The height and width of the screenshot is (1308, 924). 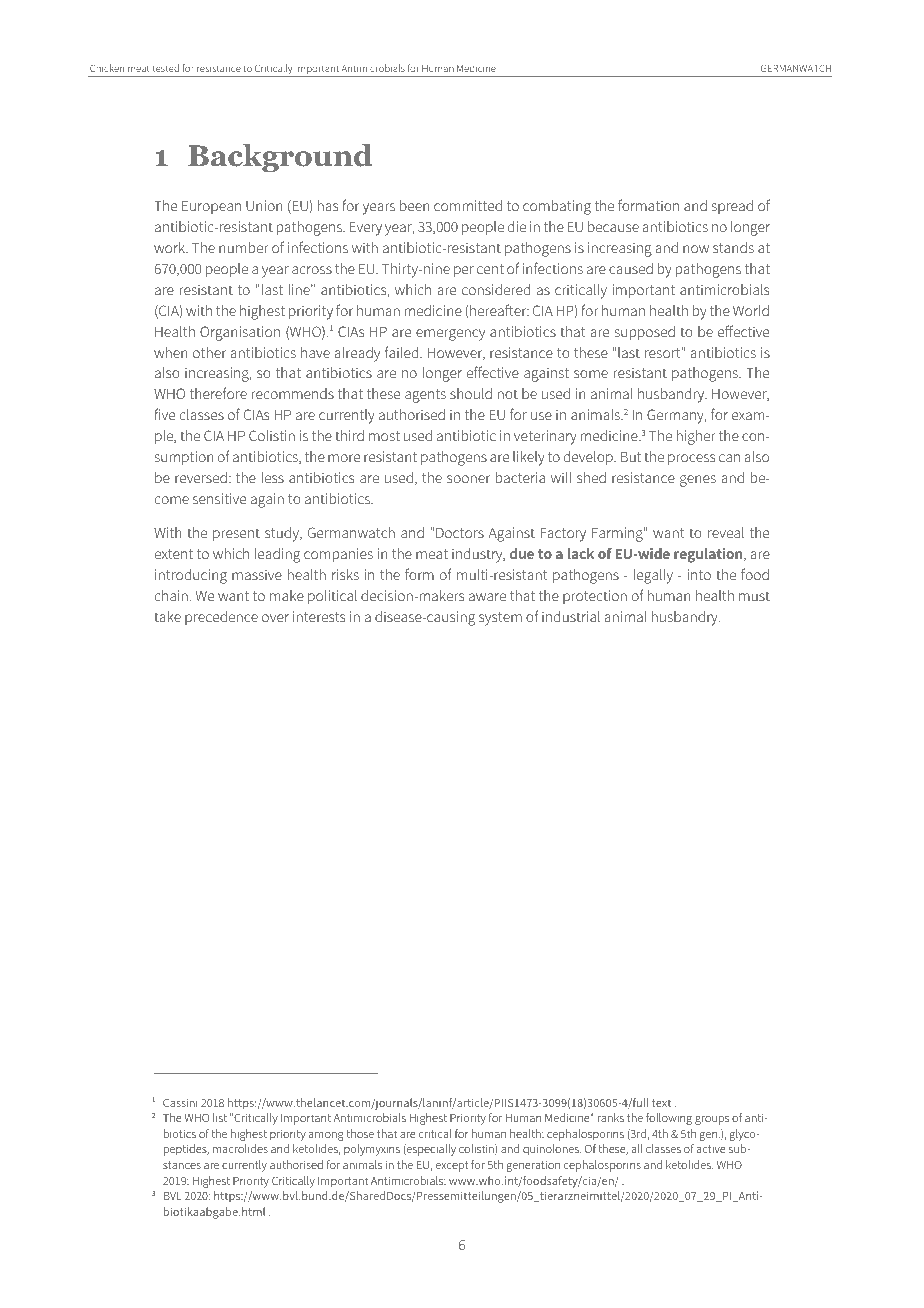 I want to click on Cassini, so click(x=180, y=1102).
